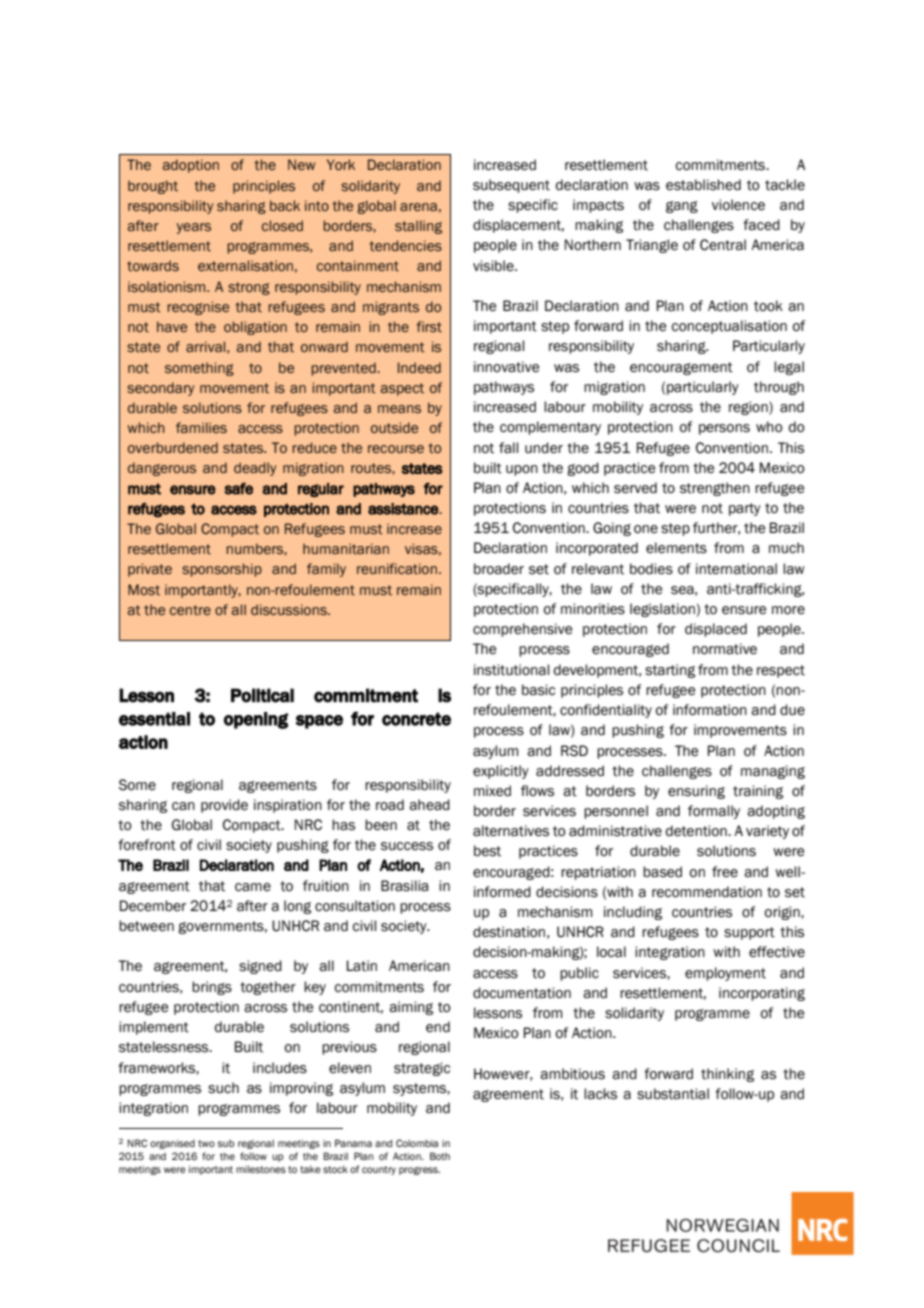  I want to click on two, so click(206, 1143).
